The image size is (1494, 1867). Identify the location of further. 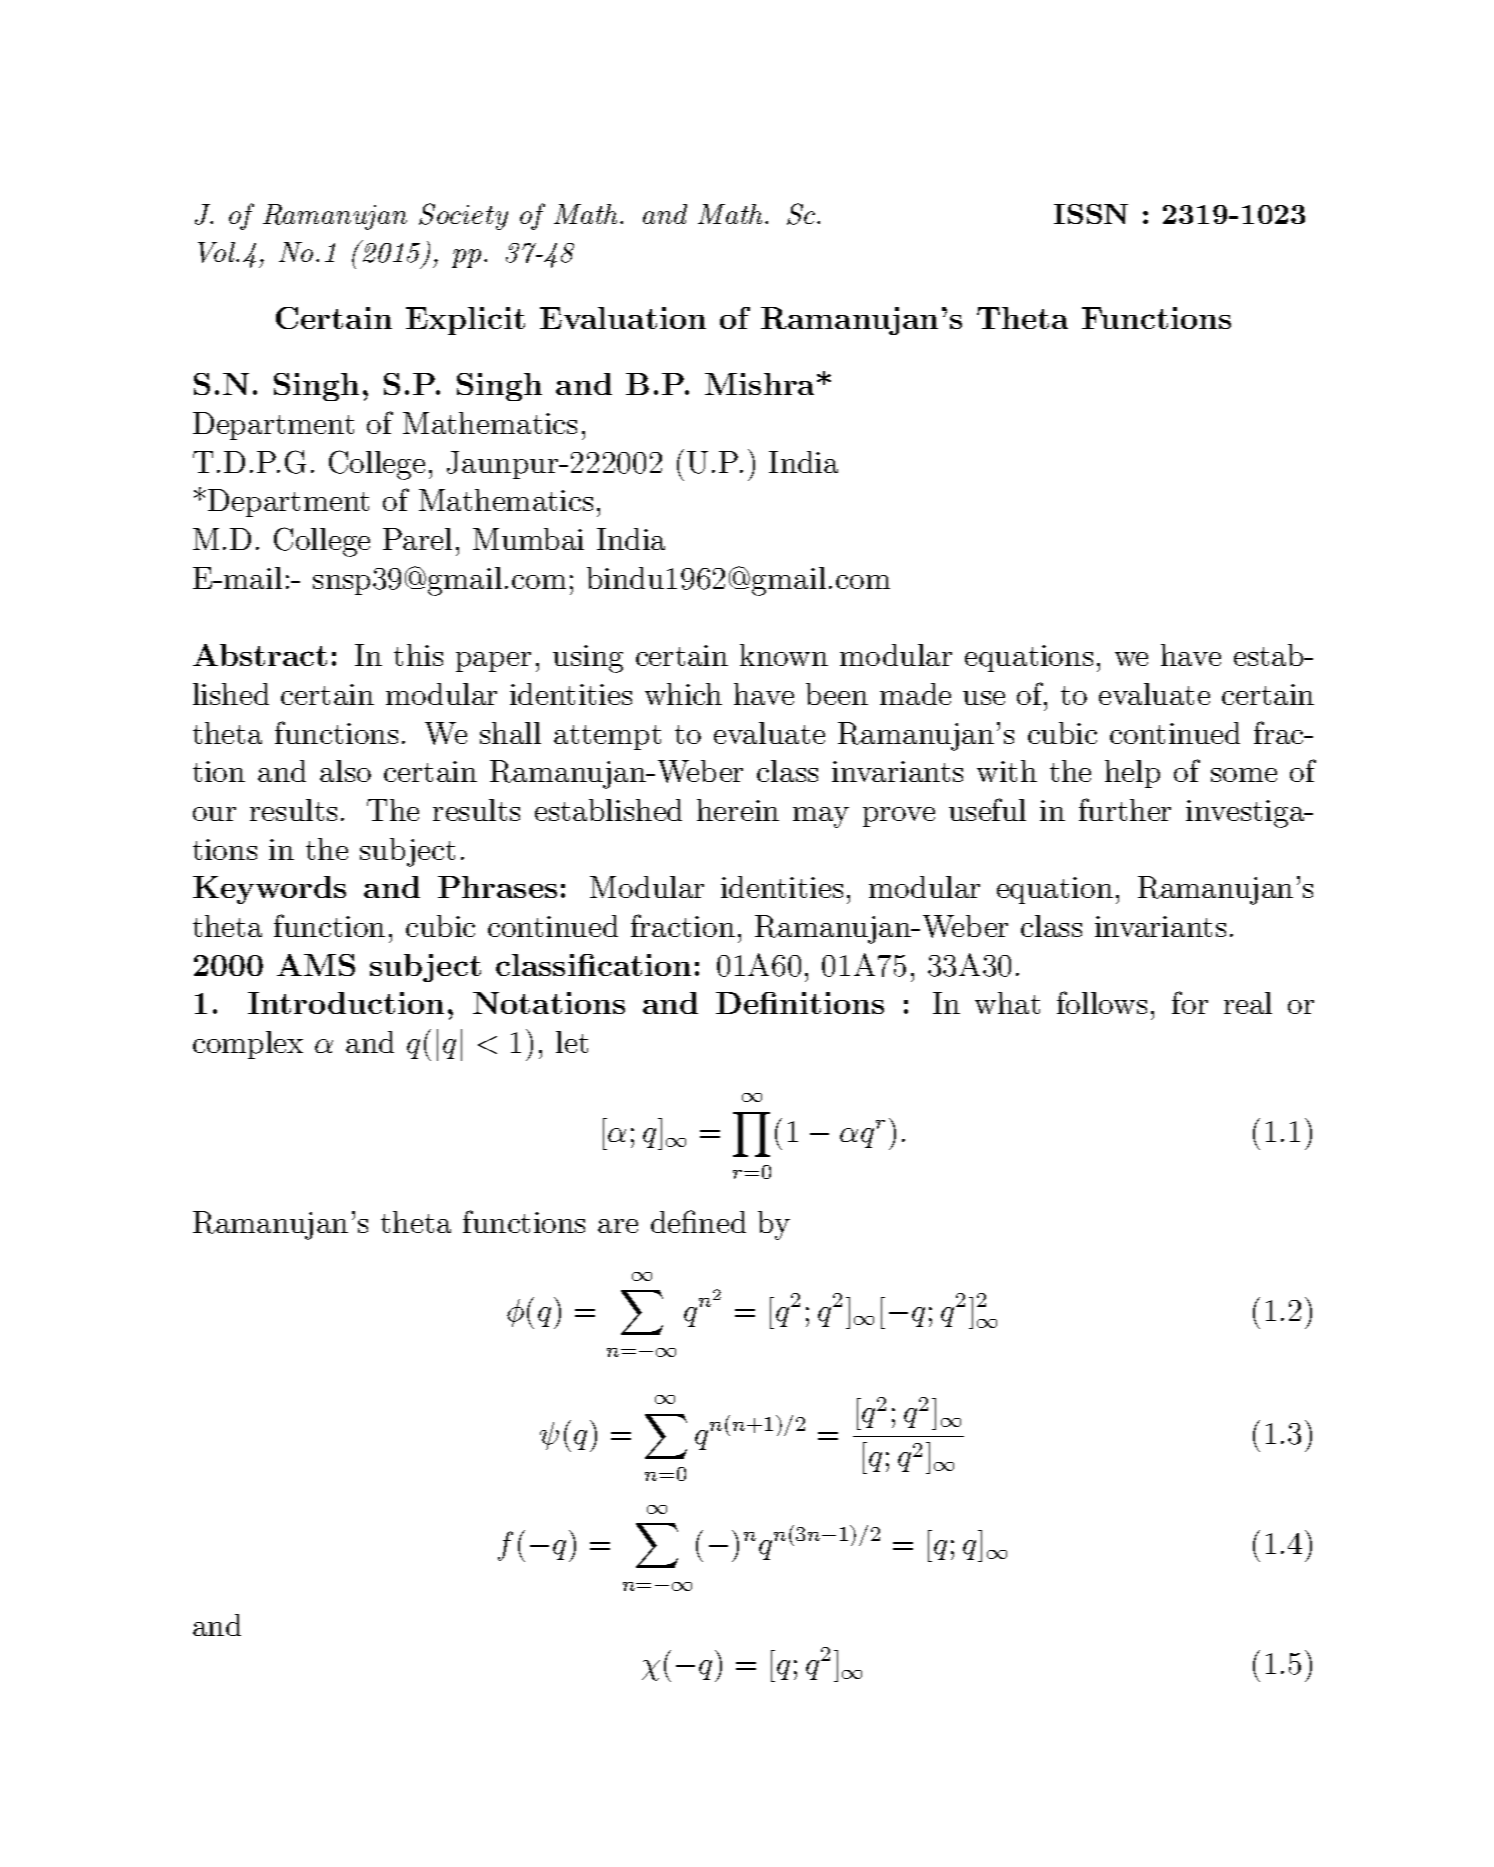
(1125, 809).
